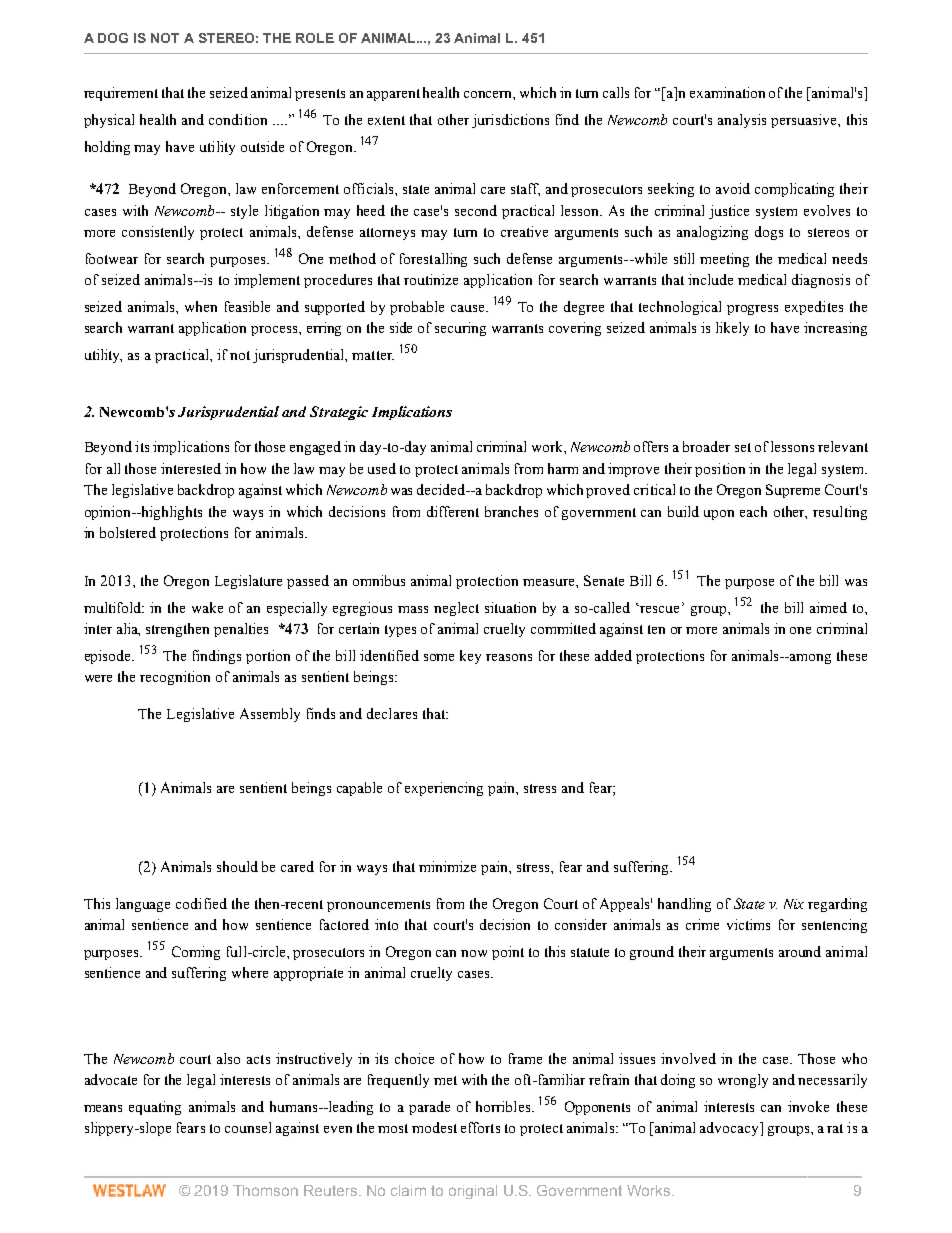  Describe the element at coordinates (480, 1127) in the document. I see `efforts` at that location.
